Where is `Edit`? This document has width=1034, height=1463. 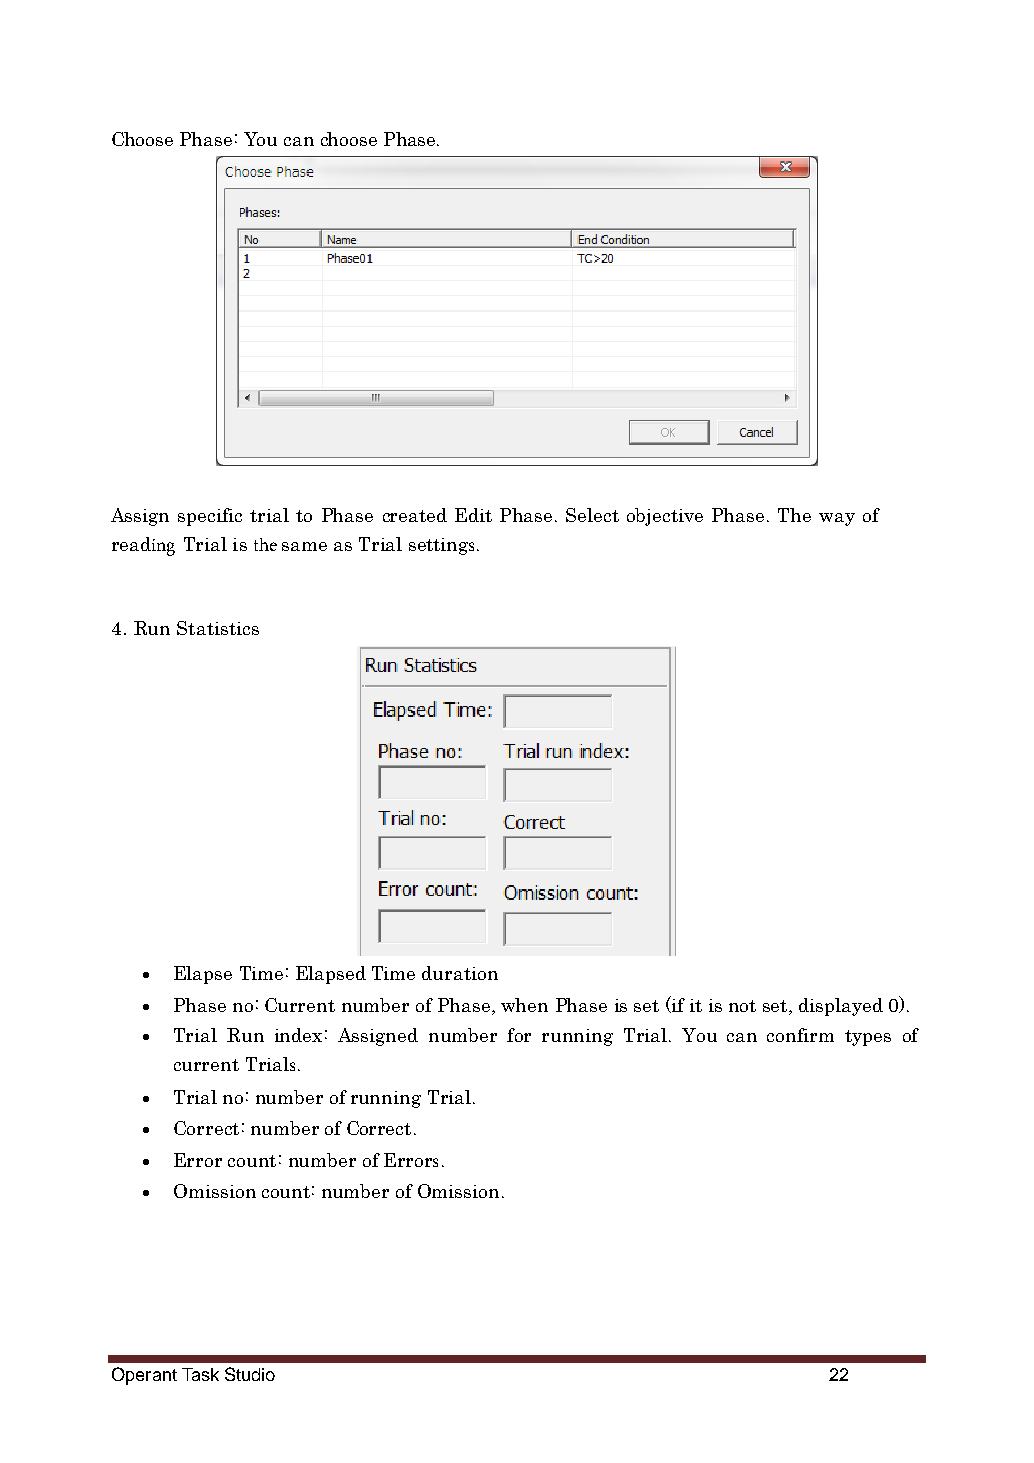 Edit is located at coordinates (473, 515).
